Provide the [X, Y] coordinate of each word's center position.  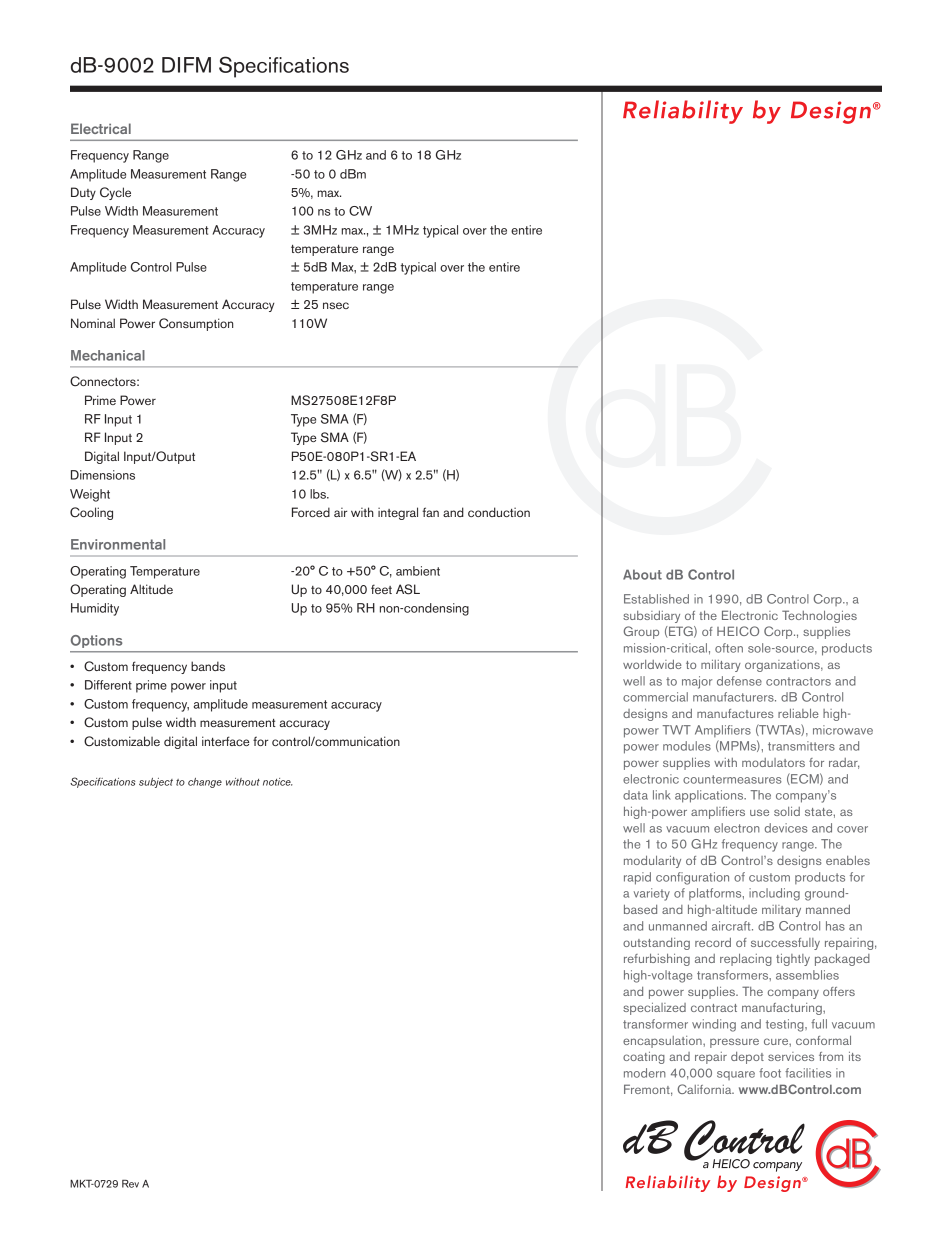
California [705, 1089]
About [642, 574]
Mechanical [108, 355]
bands [208, 666]
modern [645, 1073]
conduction [499, 512]
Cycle [115, 193]
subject [156, 783]
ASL [408, 589]
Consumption [196, 324]
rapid [637, 878]
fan [430, 512]
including [774, 894]
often [729, 648]
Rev [130, 1184]
